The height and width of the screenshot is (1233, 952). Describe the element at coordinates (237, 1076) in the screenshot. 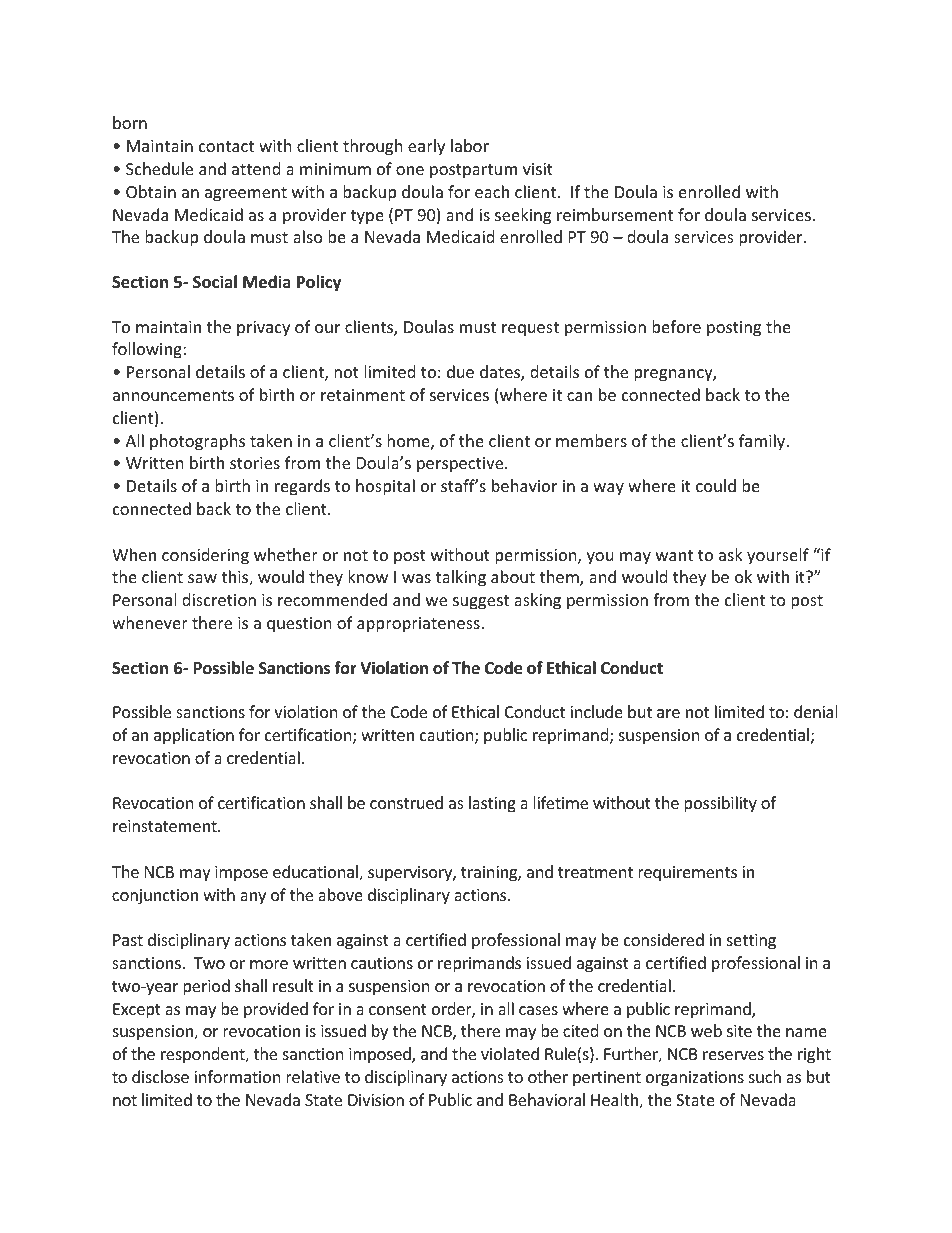

I see `information` at that location.
